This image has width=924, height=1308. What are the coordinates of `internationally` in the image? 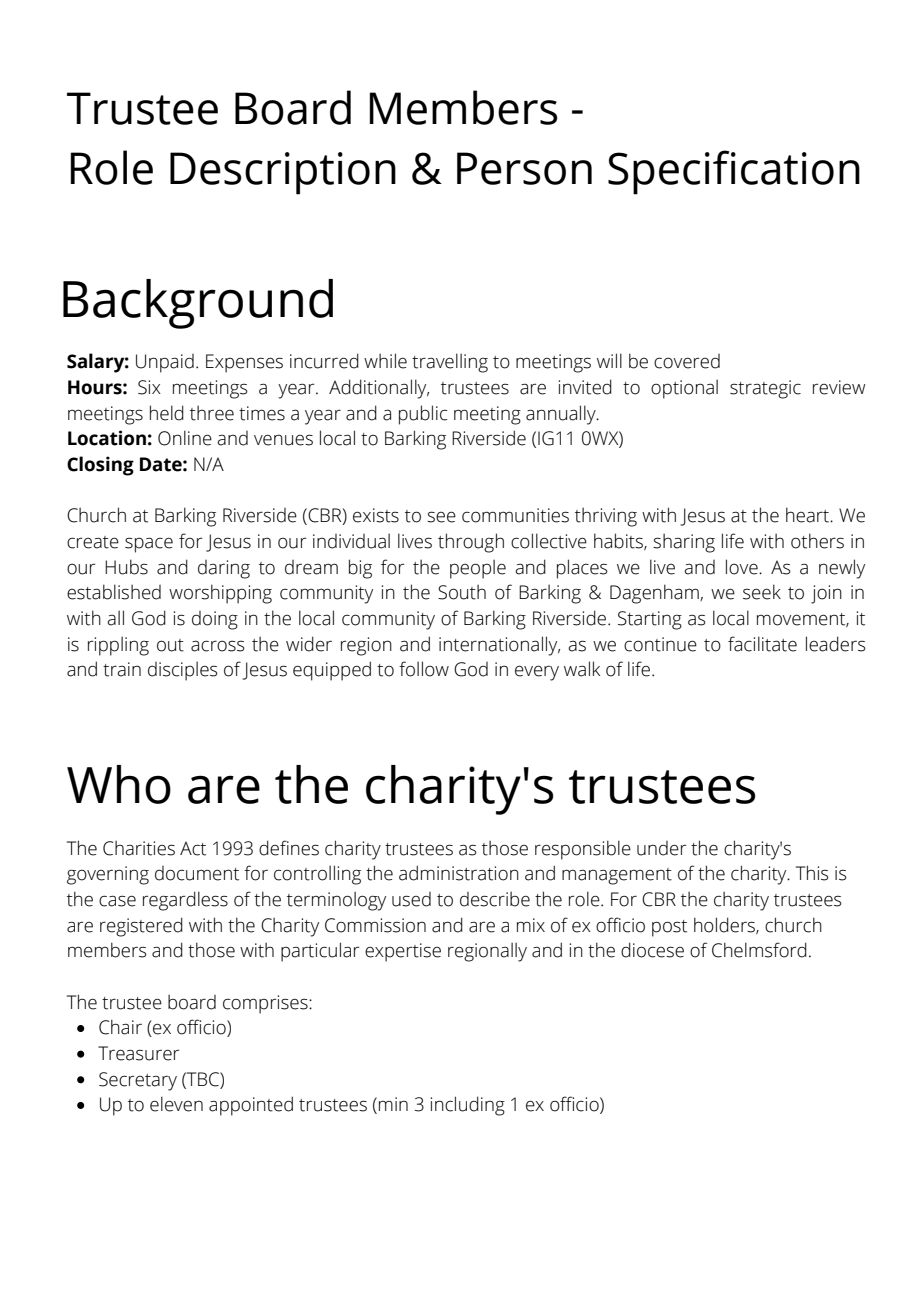 It's located at (499, 646).
